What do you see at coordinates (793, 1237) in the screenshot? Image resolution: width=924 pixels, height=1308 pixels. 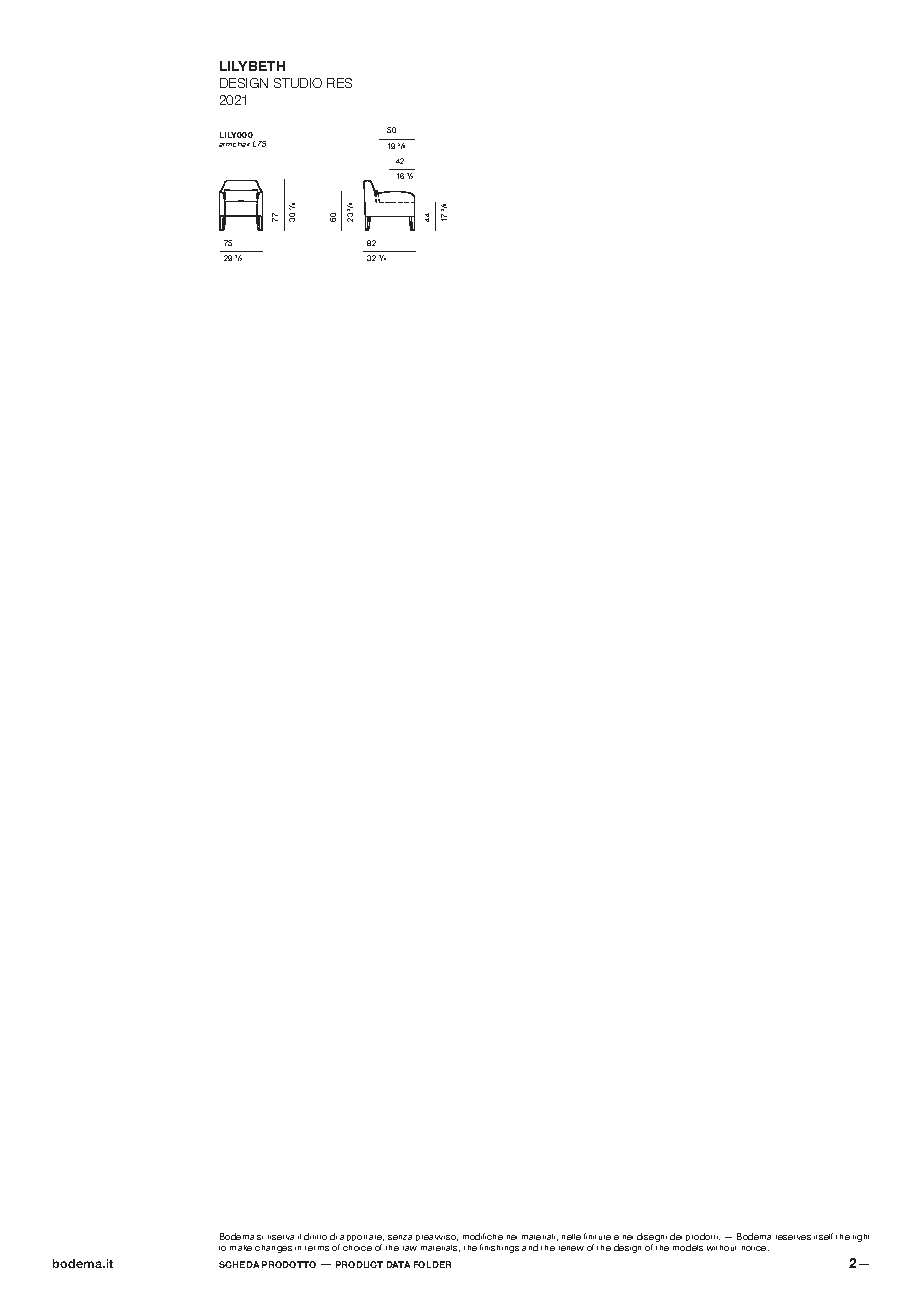 I see `reserves` at bounding box center [793, 1237].
